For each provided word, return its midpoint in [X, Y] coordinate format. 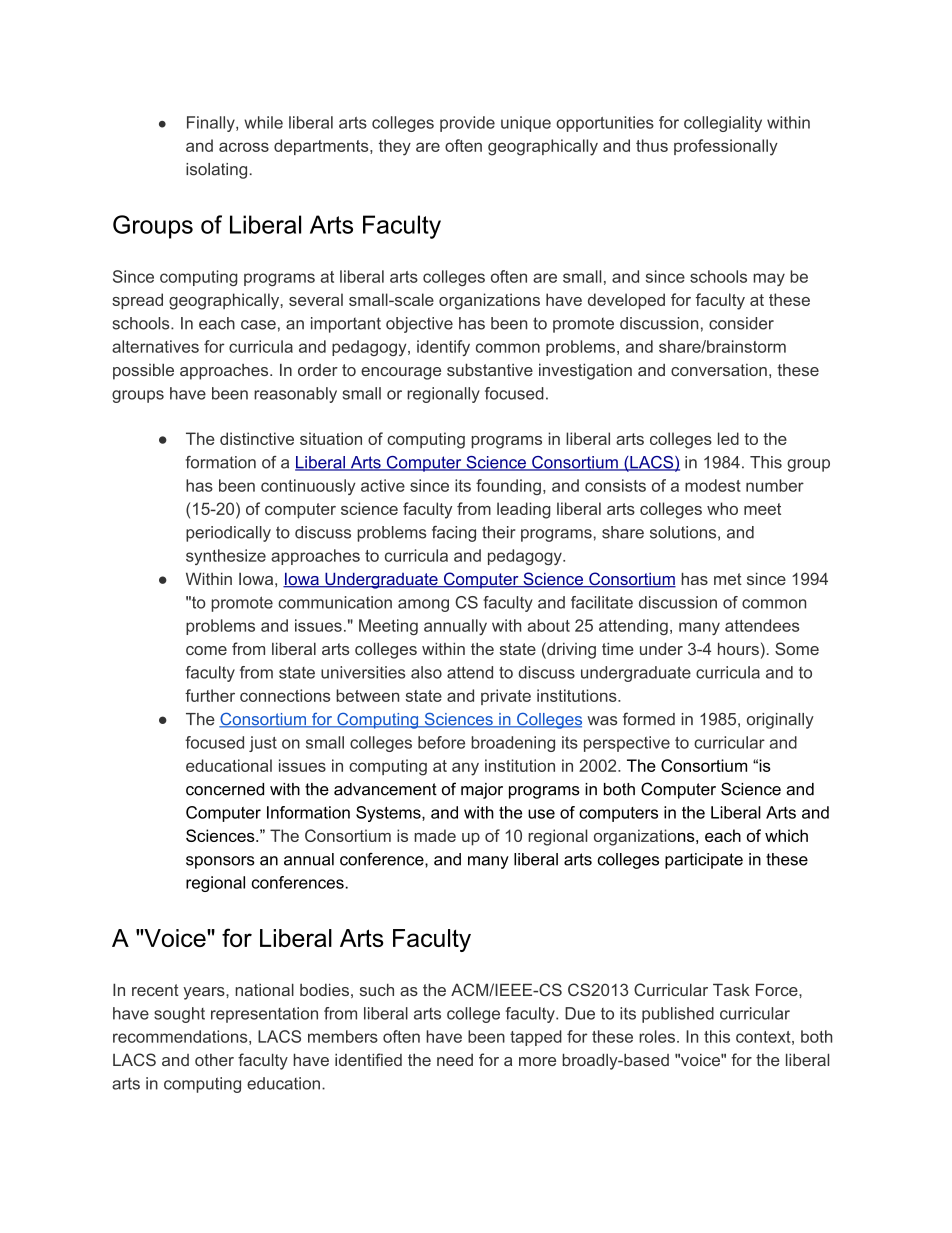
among [423, 605]
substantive [490, 369]
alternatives [155, 346]
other [214, 1060]
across [244, 147]
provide [467, 124]
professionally [726, 147]
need [455, 1060]
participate [704, 861]
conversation [719, 370]
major [482, 791]
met [728, 579]
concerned [225, 789]
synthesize [226, 557]
